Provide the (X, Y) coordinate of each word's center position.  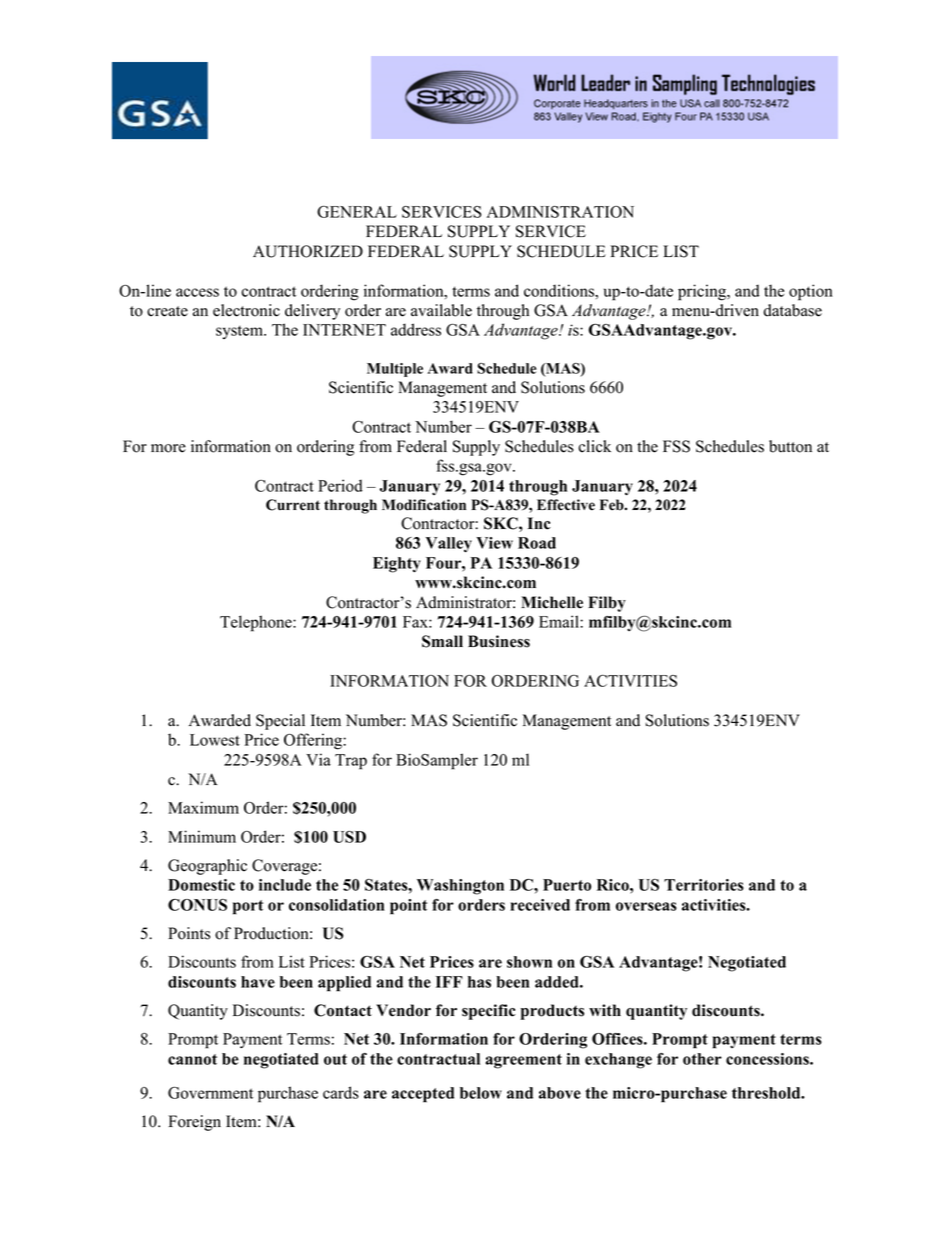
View (494, 543)
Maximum (203, 807)
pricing (703, 292)
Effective (566, 505)
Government (210, 1093)
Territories (704, 885)
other (702, 1059)
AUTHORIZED (308, 251)
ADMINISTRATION (560, 212)
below (481, 1093)
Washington (460, 887)
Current (293, 505)
